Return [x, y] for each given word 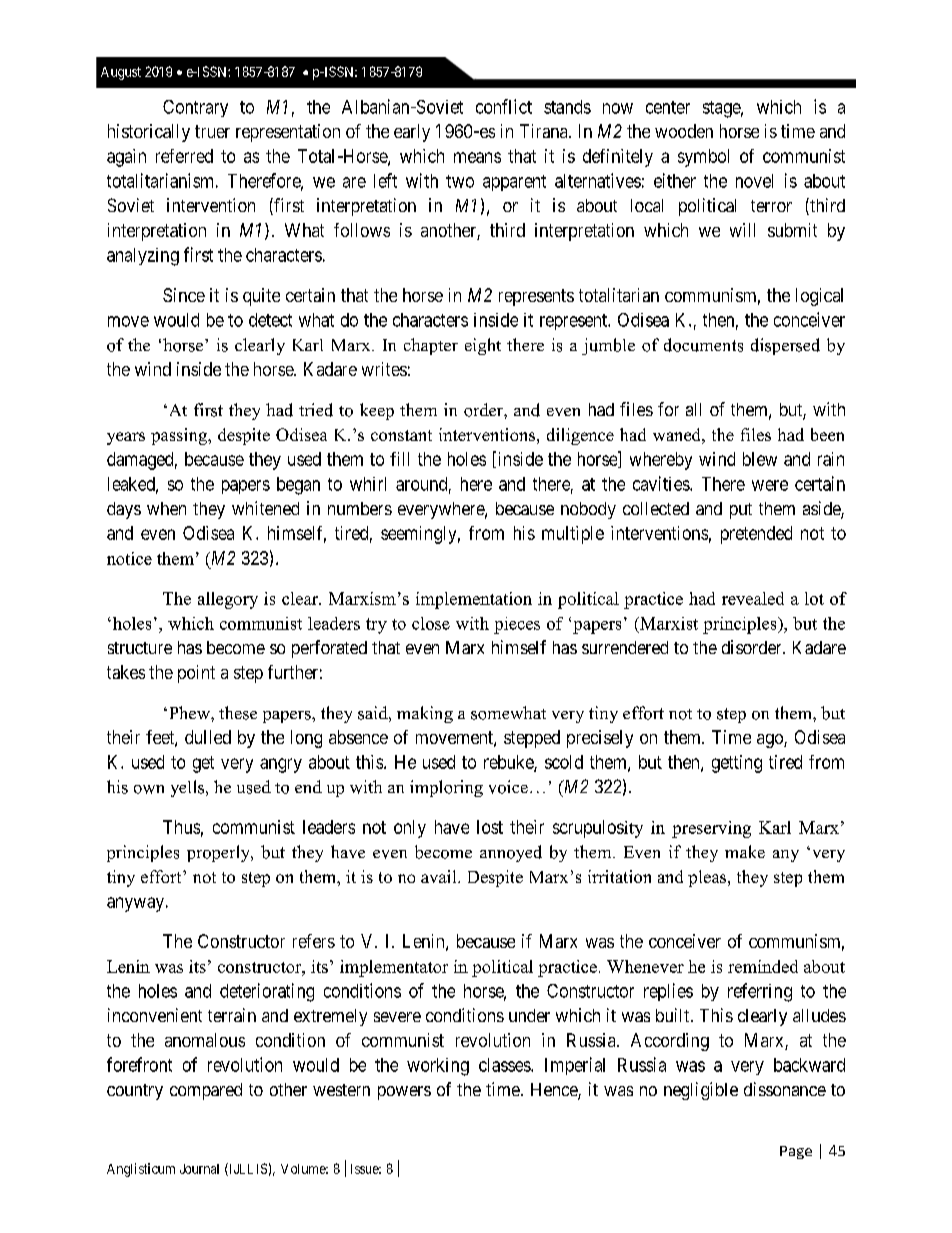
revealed [753, 598]
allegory [228, 600]
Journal [199, 1169]
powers [404, 1093]
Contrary [195, 108]
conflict [504, 106]
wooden [684, 131]
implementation [474, 600]
